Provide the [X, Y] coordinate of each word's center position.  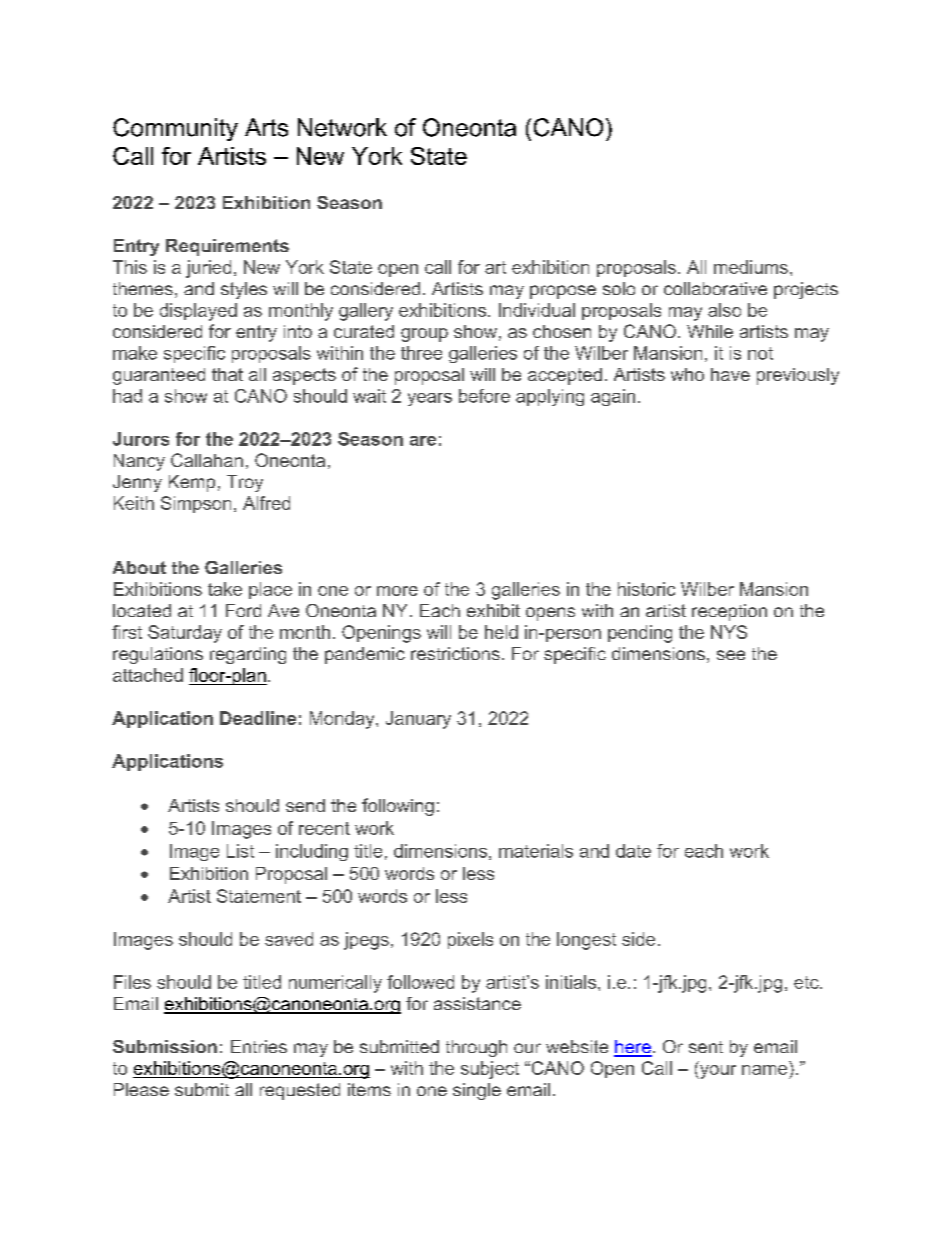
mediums [751, 267]
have [730, 374]
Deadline [258, 718]
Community [175, 129]
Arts [266, 127]
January [418, 720]
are [423, 441]
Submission [165, 1046]
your [717, 1072]
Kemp [192, 483]
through [476, 1048]
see [731, 655]
